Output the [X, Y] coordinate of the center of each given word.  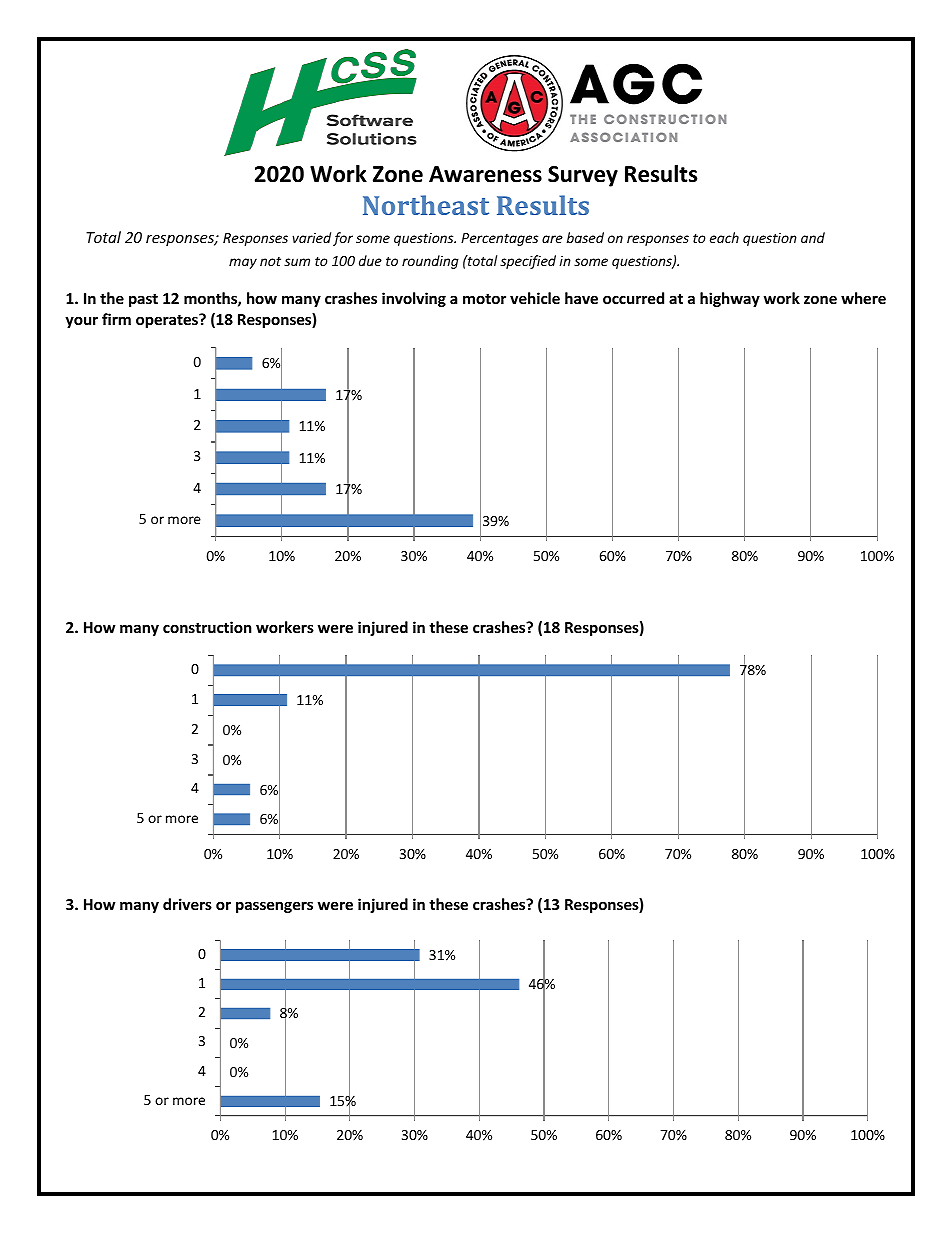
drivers [187, 904]
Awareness [485, 174]
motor [484, 299]
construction [207, 627]
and [813, 237]
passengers [274, 907]
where [863, 298]
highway [730, 299]
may [243, 263]
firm [116, 319]
